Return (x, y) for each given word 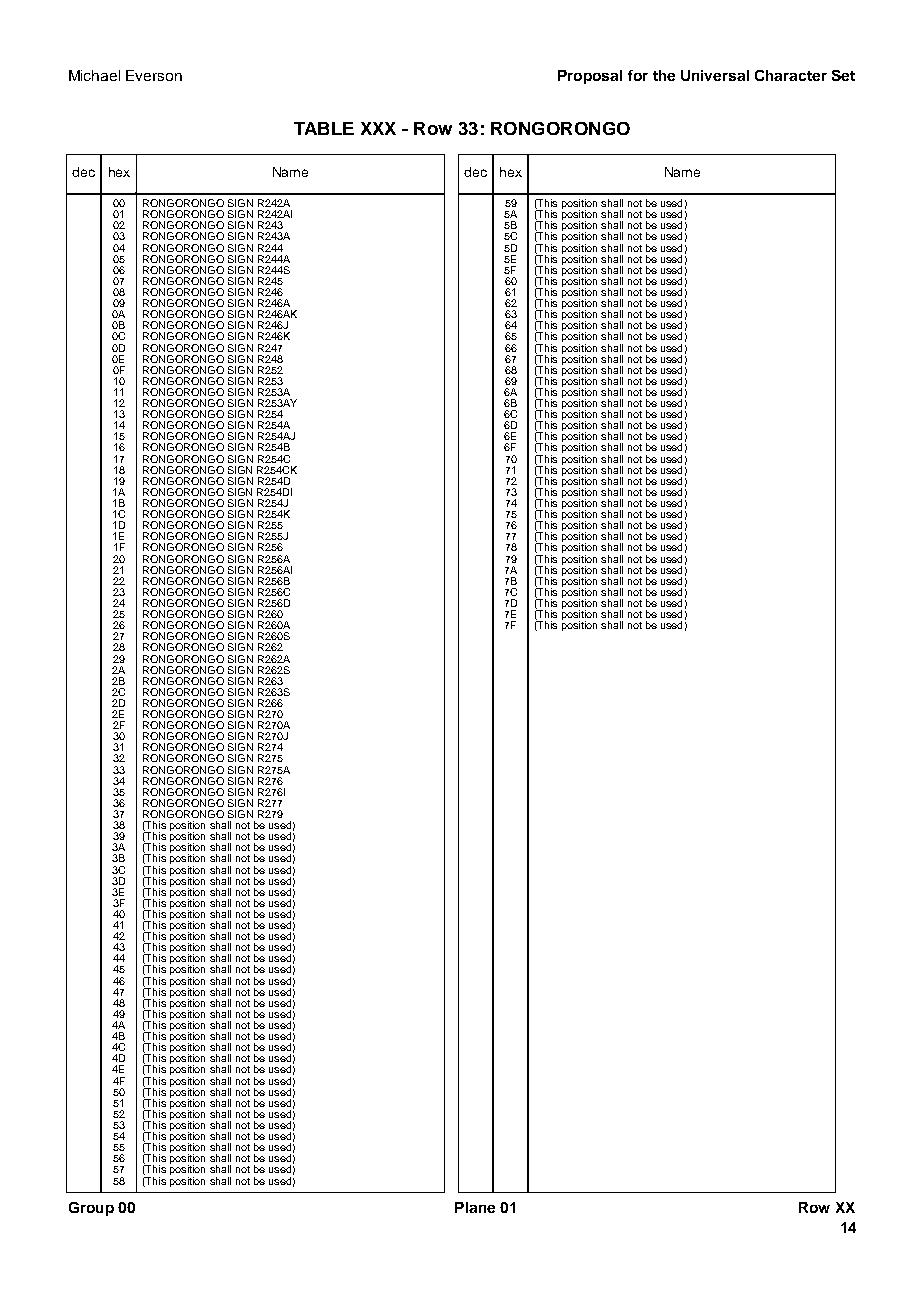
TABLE (324, 128)
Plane (475, 1207)
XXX (378, 128)
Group (91, 1209)
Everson (154, 75)
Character (791, 75)
